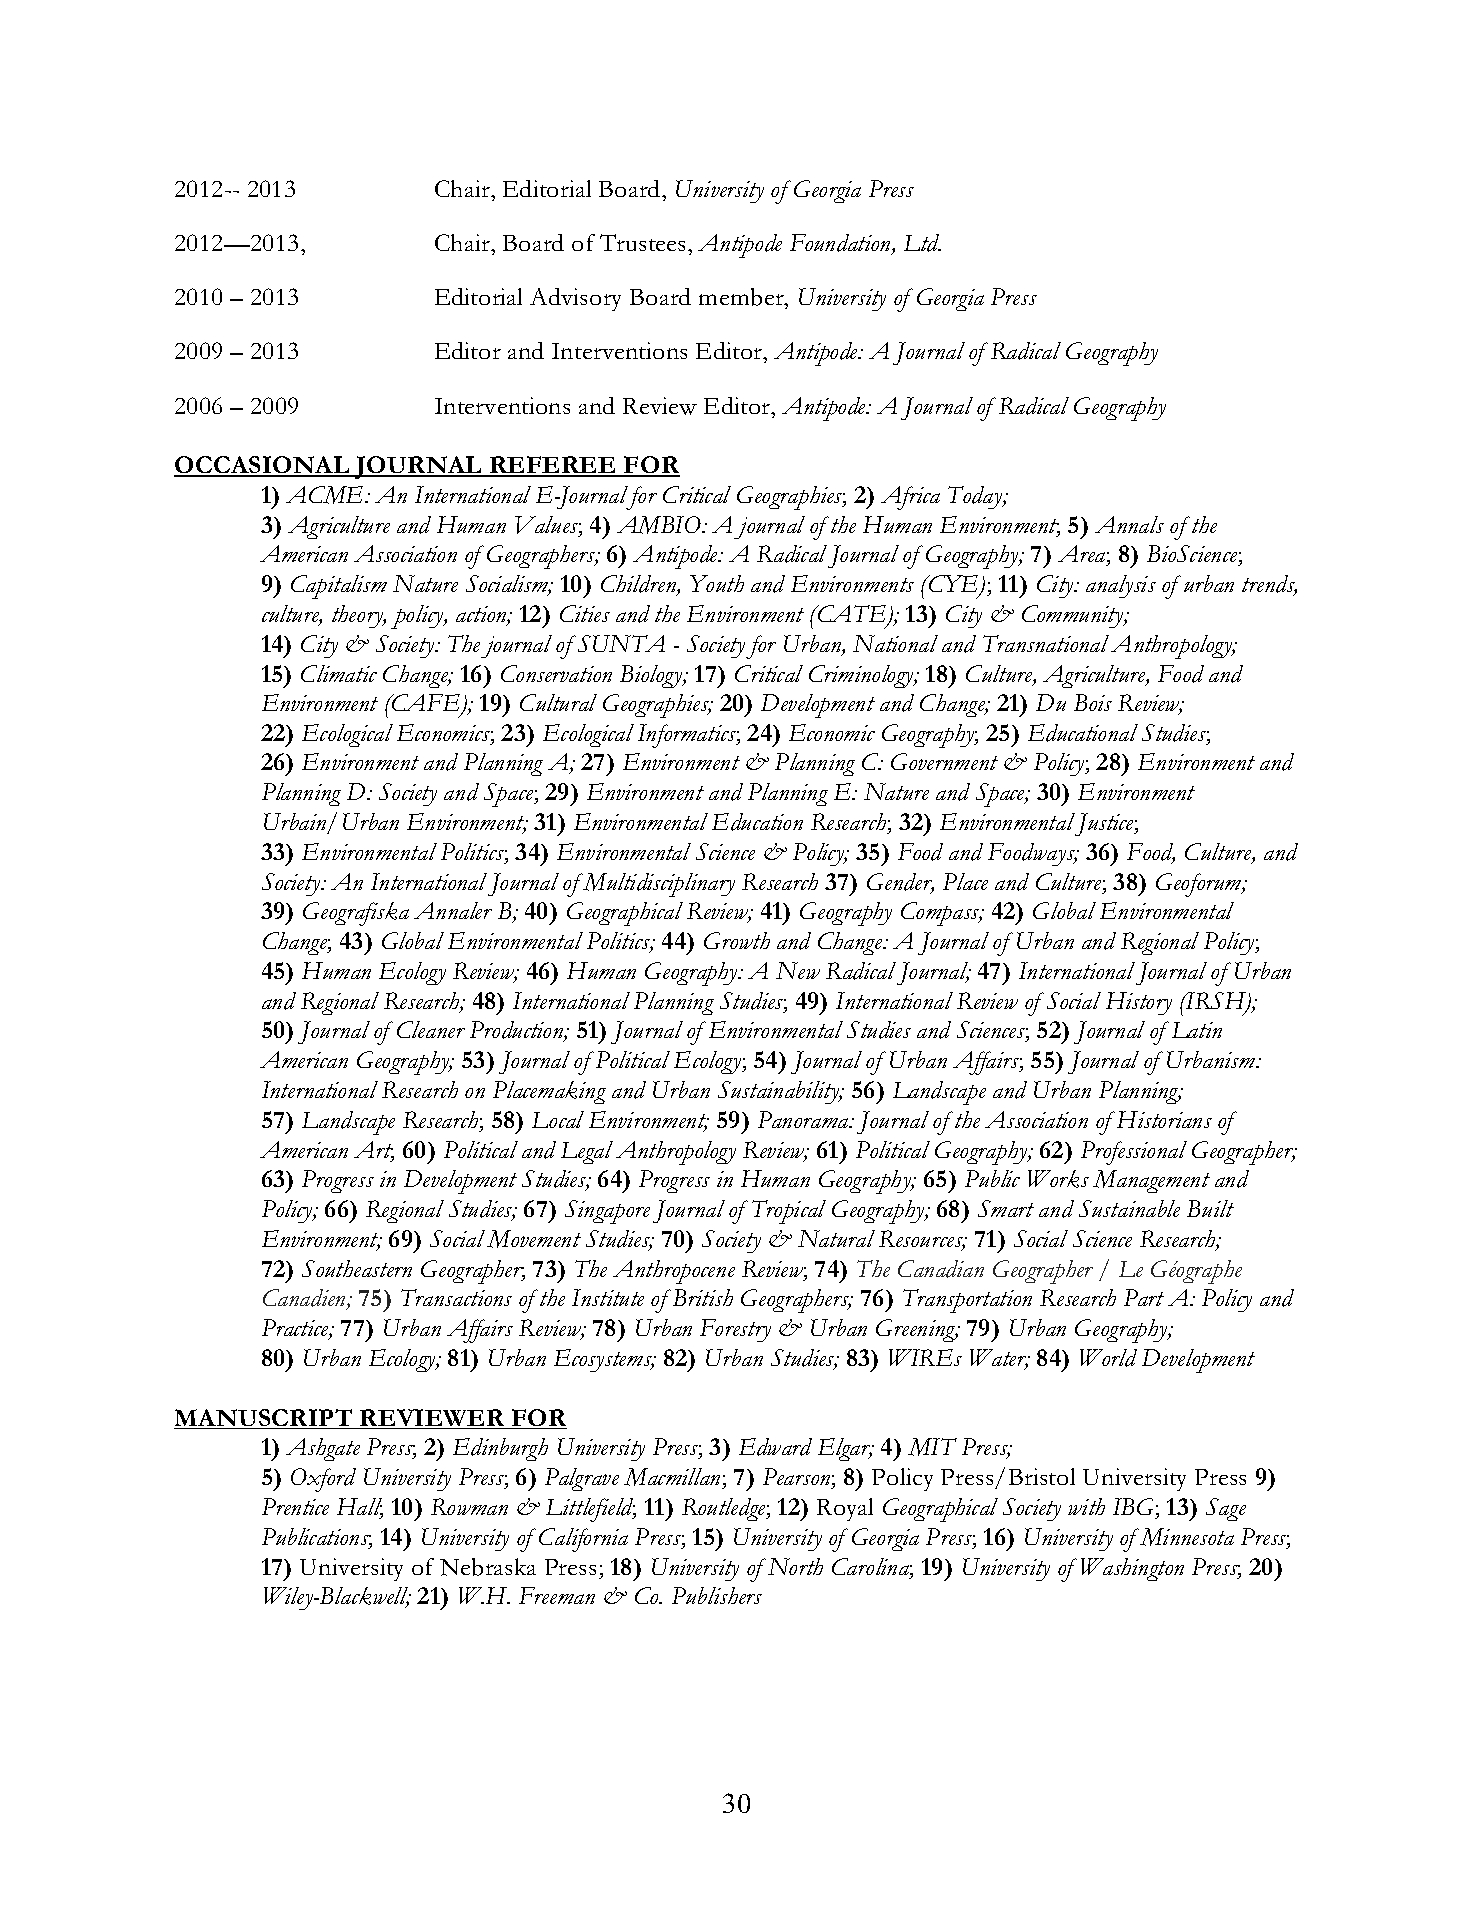 The image size is (1472, 1905). What do you see at coordinates (742, 298) in the document?
I see `member` at bounding box center [742, 298].
